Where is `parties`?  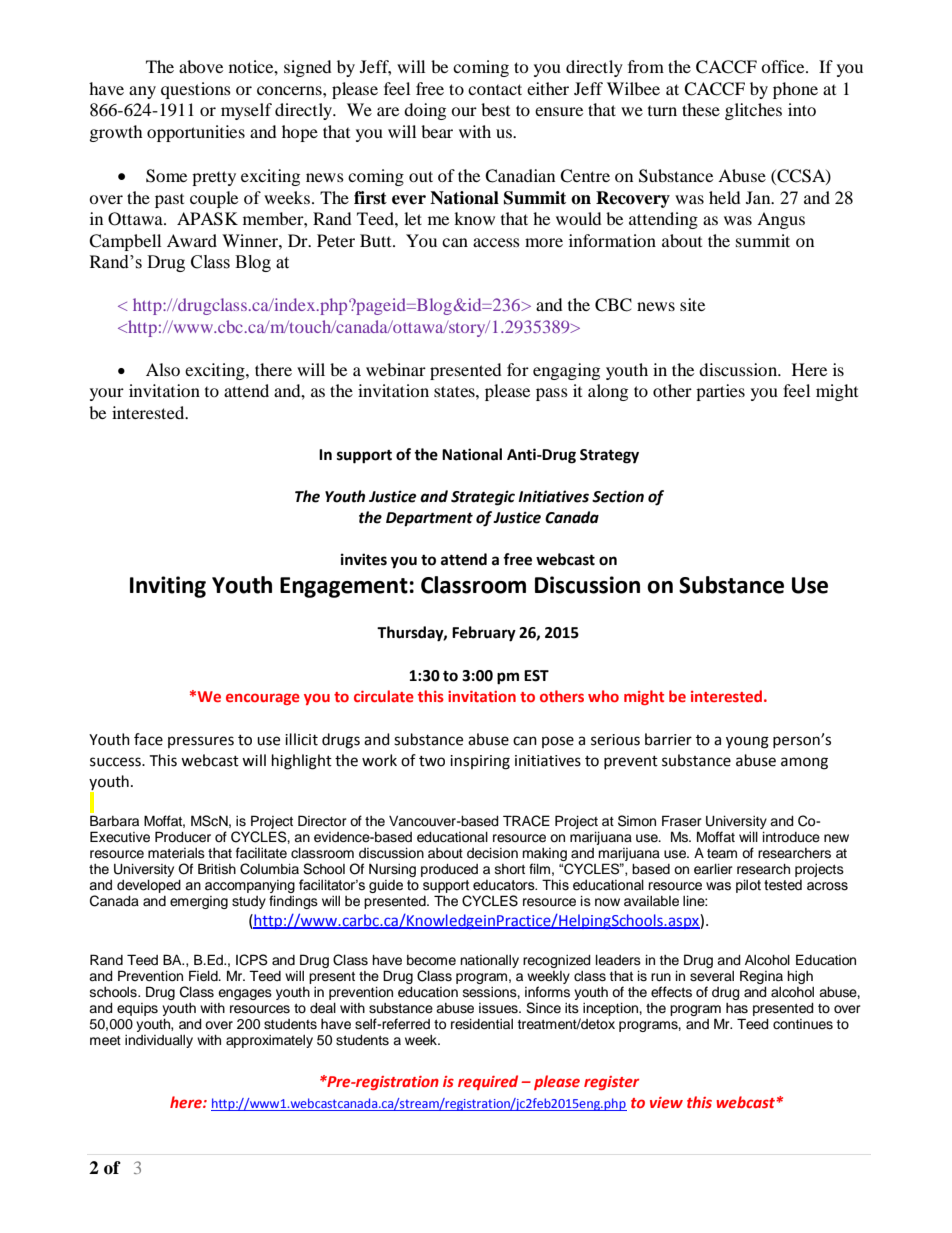
parties is located at coordinates (720, 392).
